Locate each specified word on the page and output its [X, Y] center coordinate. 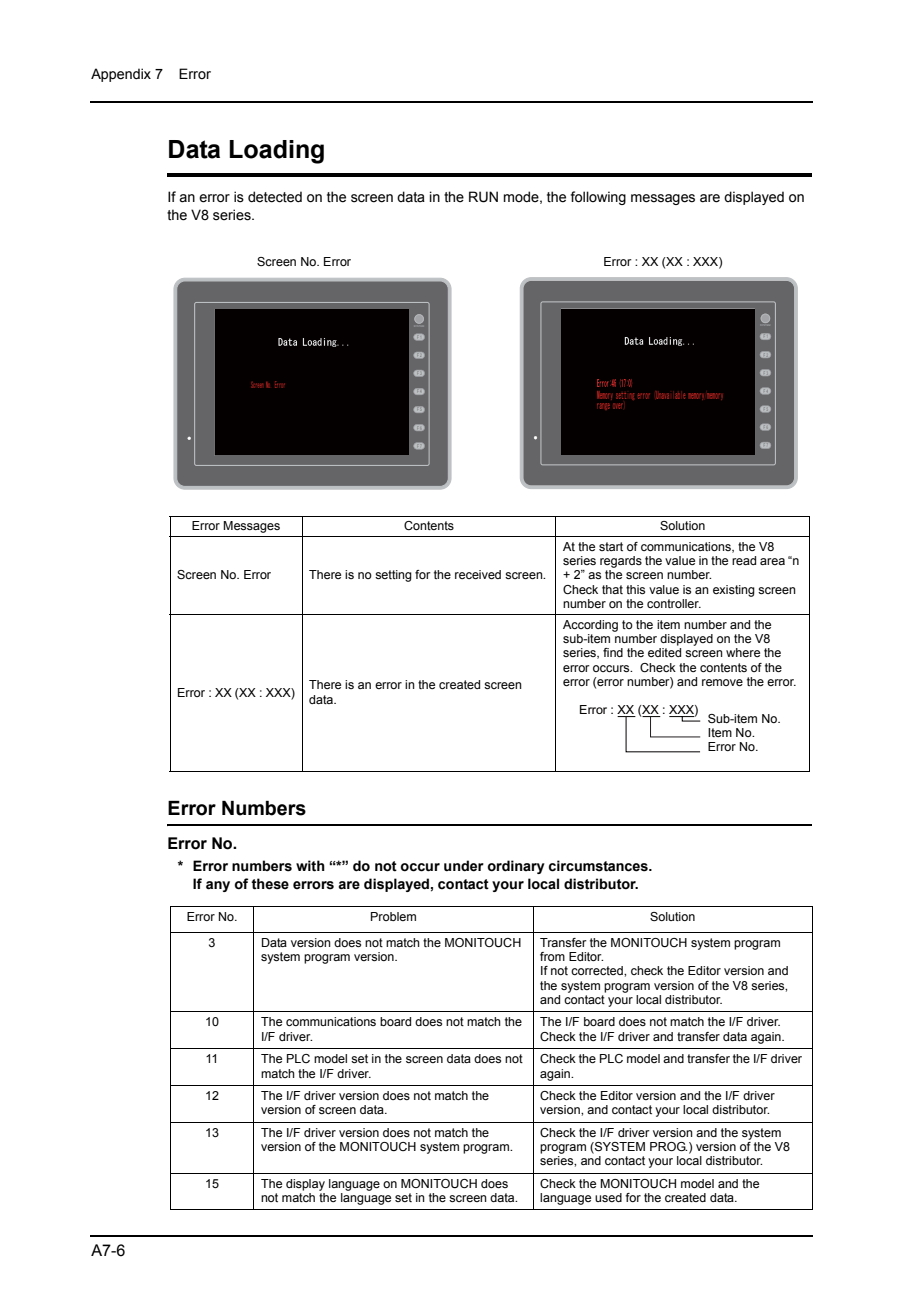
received [478, 574]
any [218, 886]
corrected [598, 970]
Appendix [121, 75]
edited [664, 652]
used [608, 1197]
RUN [483, 197]
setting [393, 576]
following [598, 198]
